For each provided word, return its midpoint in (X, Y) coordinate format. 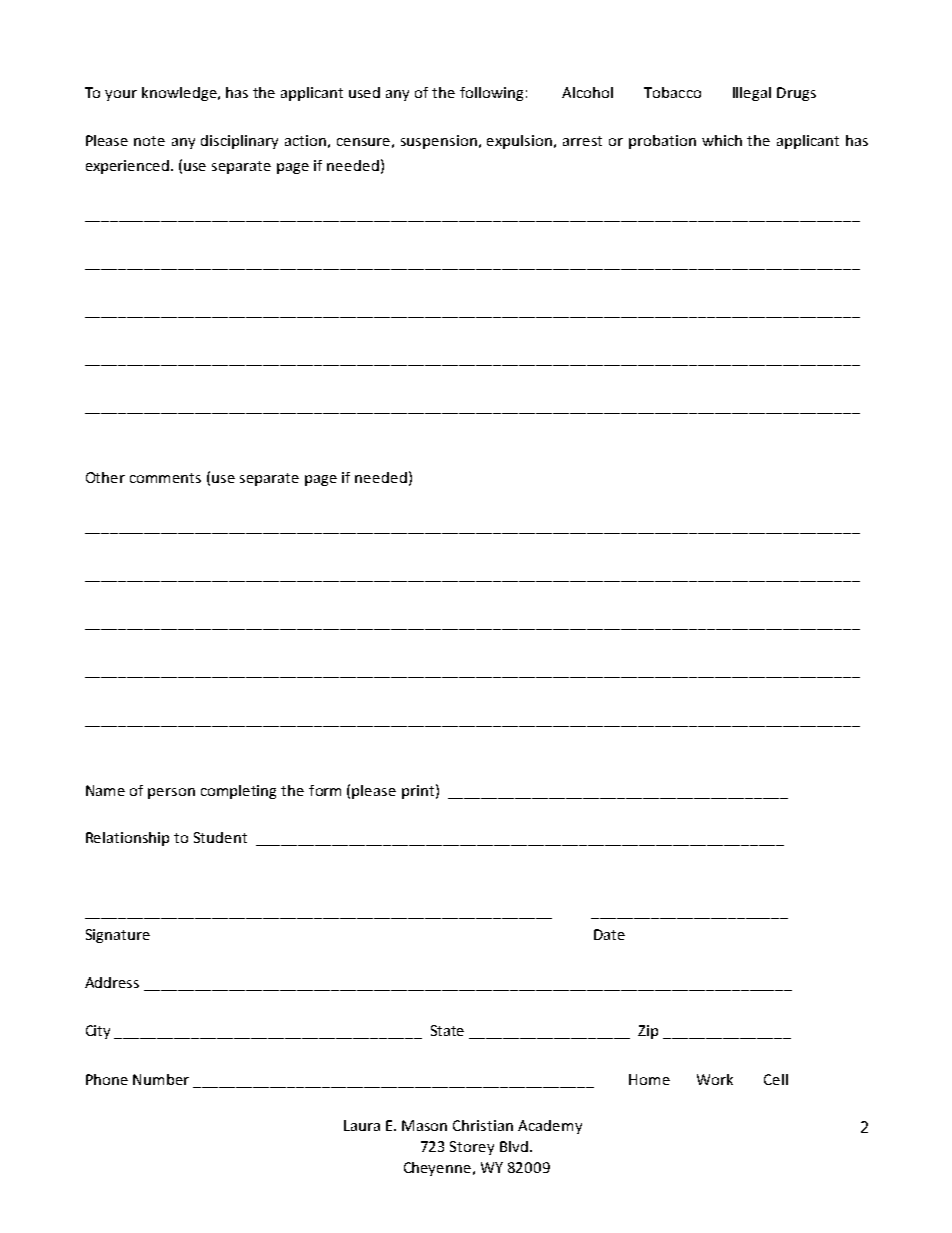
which (722, 140)
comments (165, 478)
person (171, 793)
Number (161, 1079)
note (149, 141)
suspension (439, 142)
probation (662, 142)
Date (609, 934)
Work (715, 1079)
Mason (424, 1125)
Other (105, 477)
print (418, 792)
